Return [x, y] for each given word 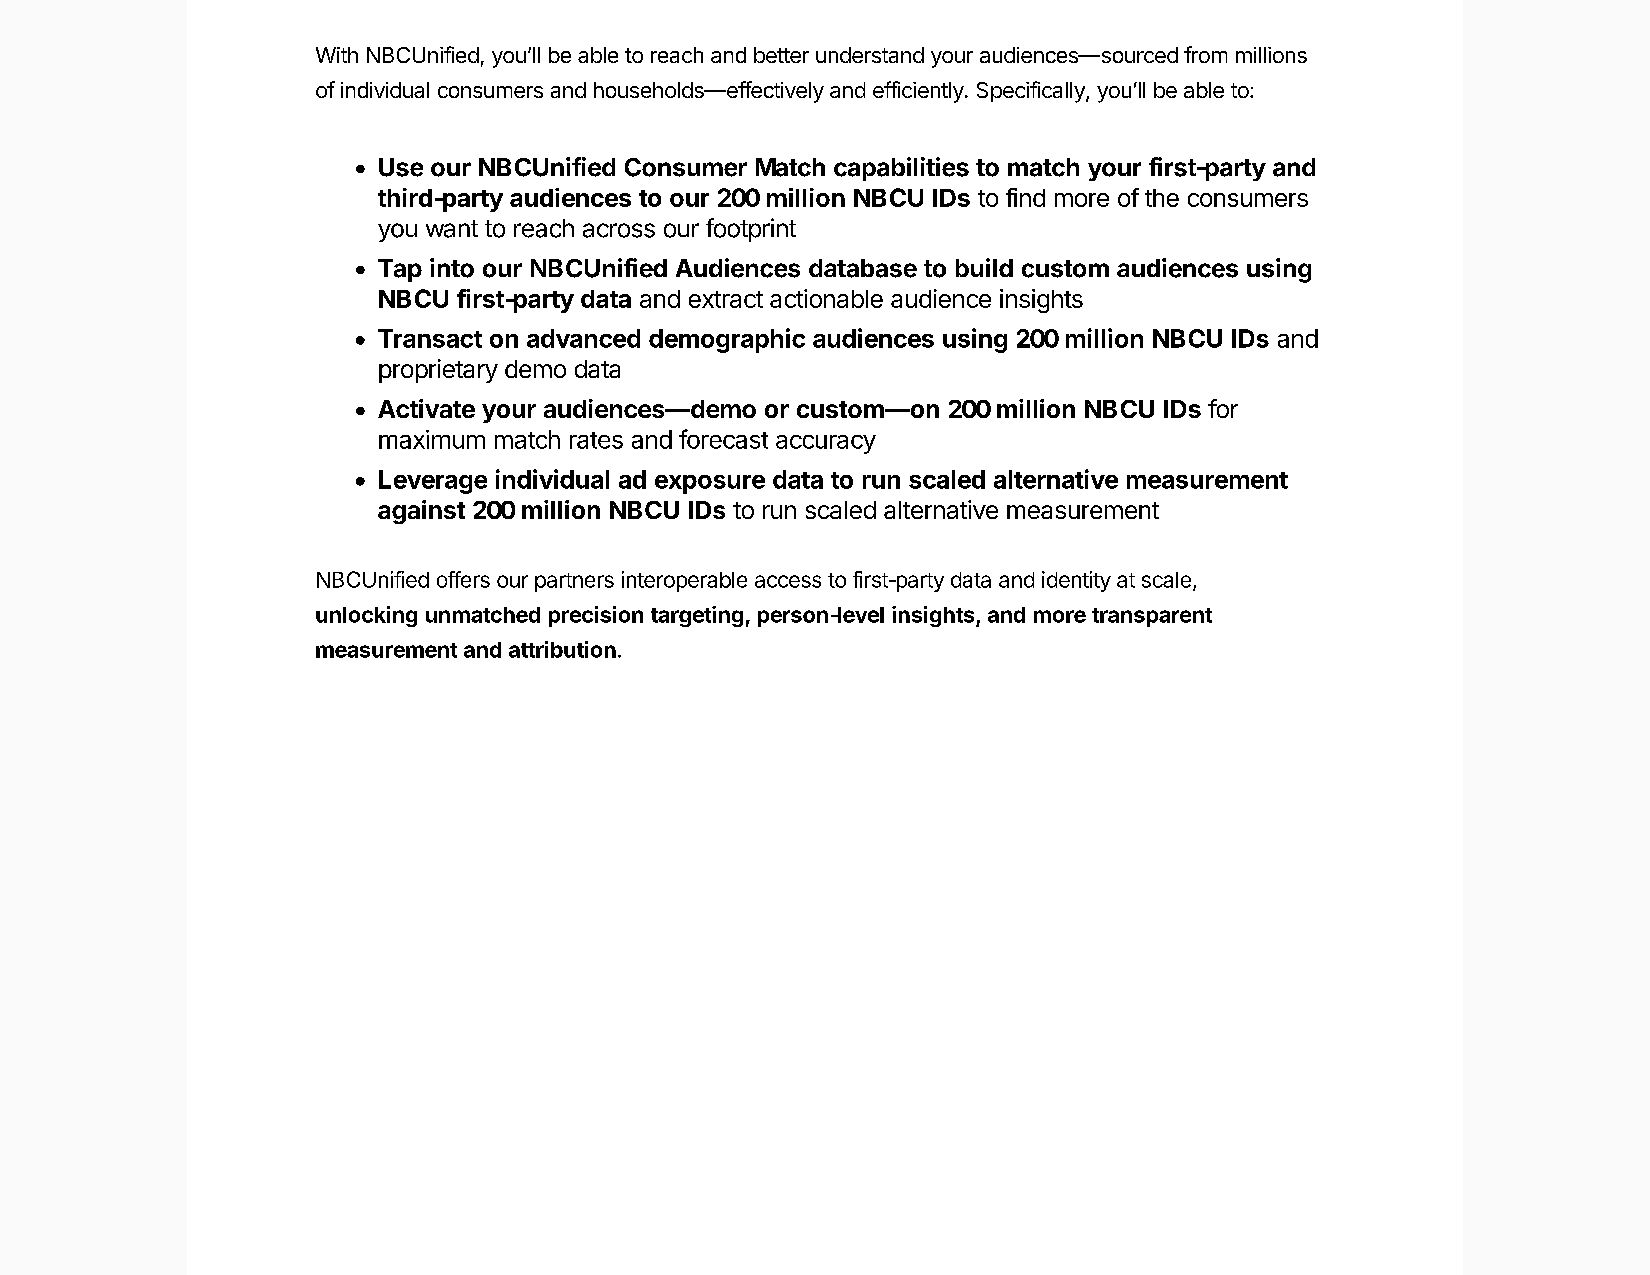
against [421, 512]
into [452, 268]
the [1162, 198]
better [781, 55]
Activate [426, 408]
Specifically [1032, 92]
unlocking [366, 616]
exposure [710, 484]
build [984, 267]
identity [1076, 581]
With [337, 55]
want [452, 229]
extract [726, 299]
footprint [751, 230]
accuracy [826, 444]
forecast [723, 439]
